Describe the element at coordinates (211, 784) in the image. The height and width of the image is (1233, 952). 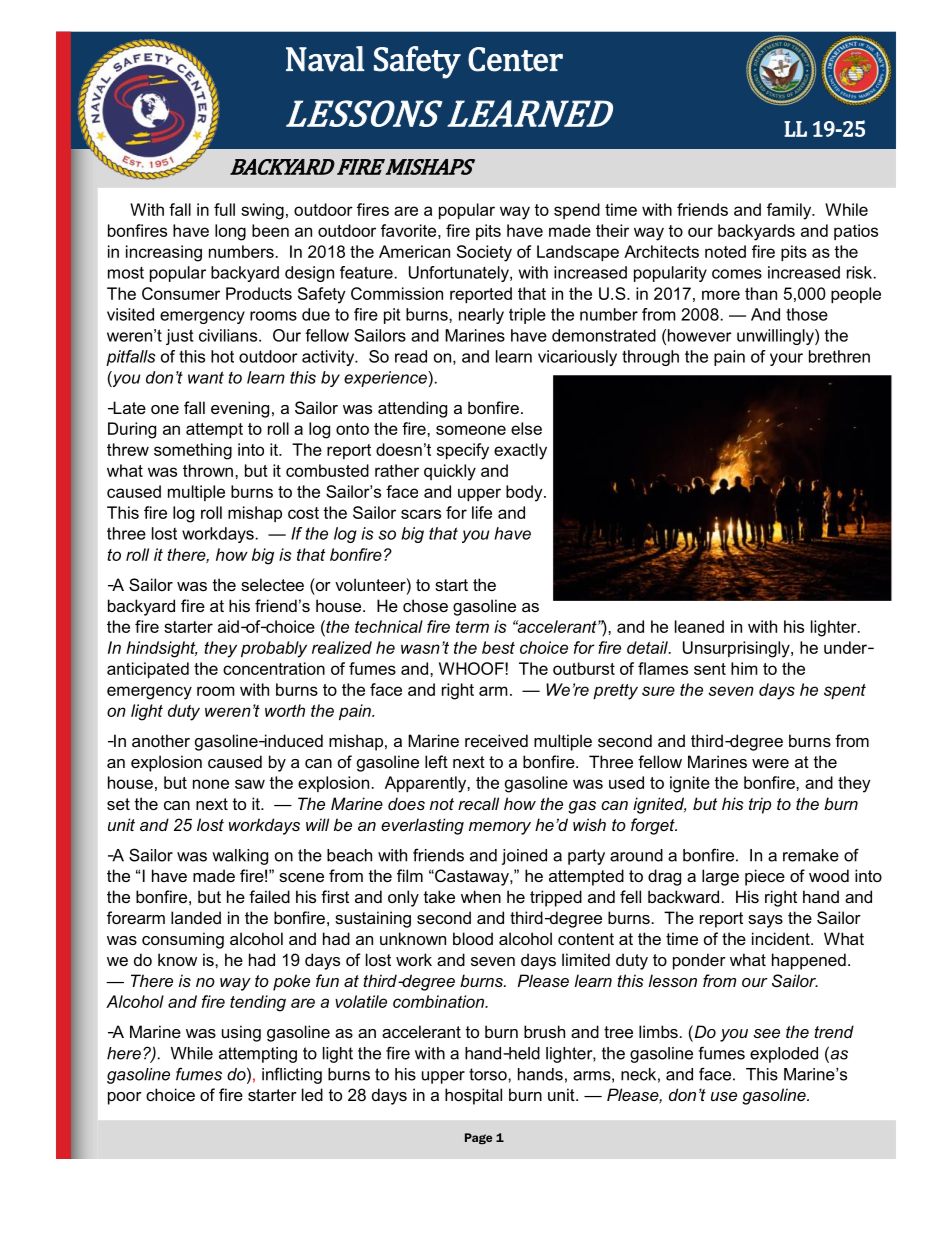
I see `none` at that location.
